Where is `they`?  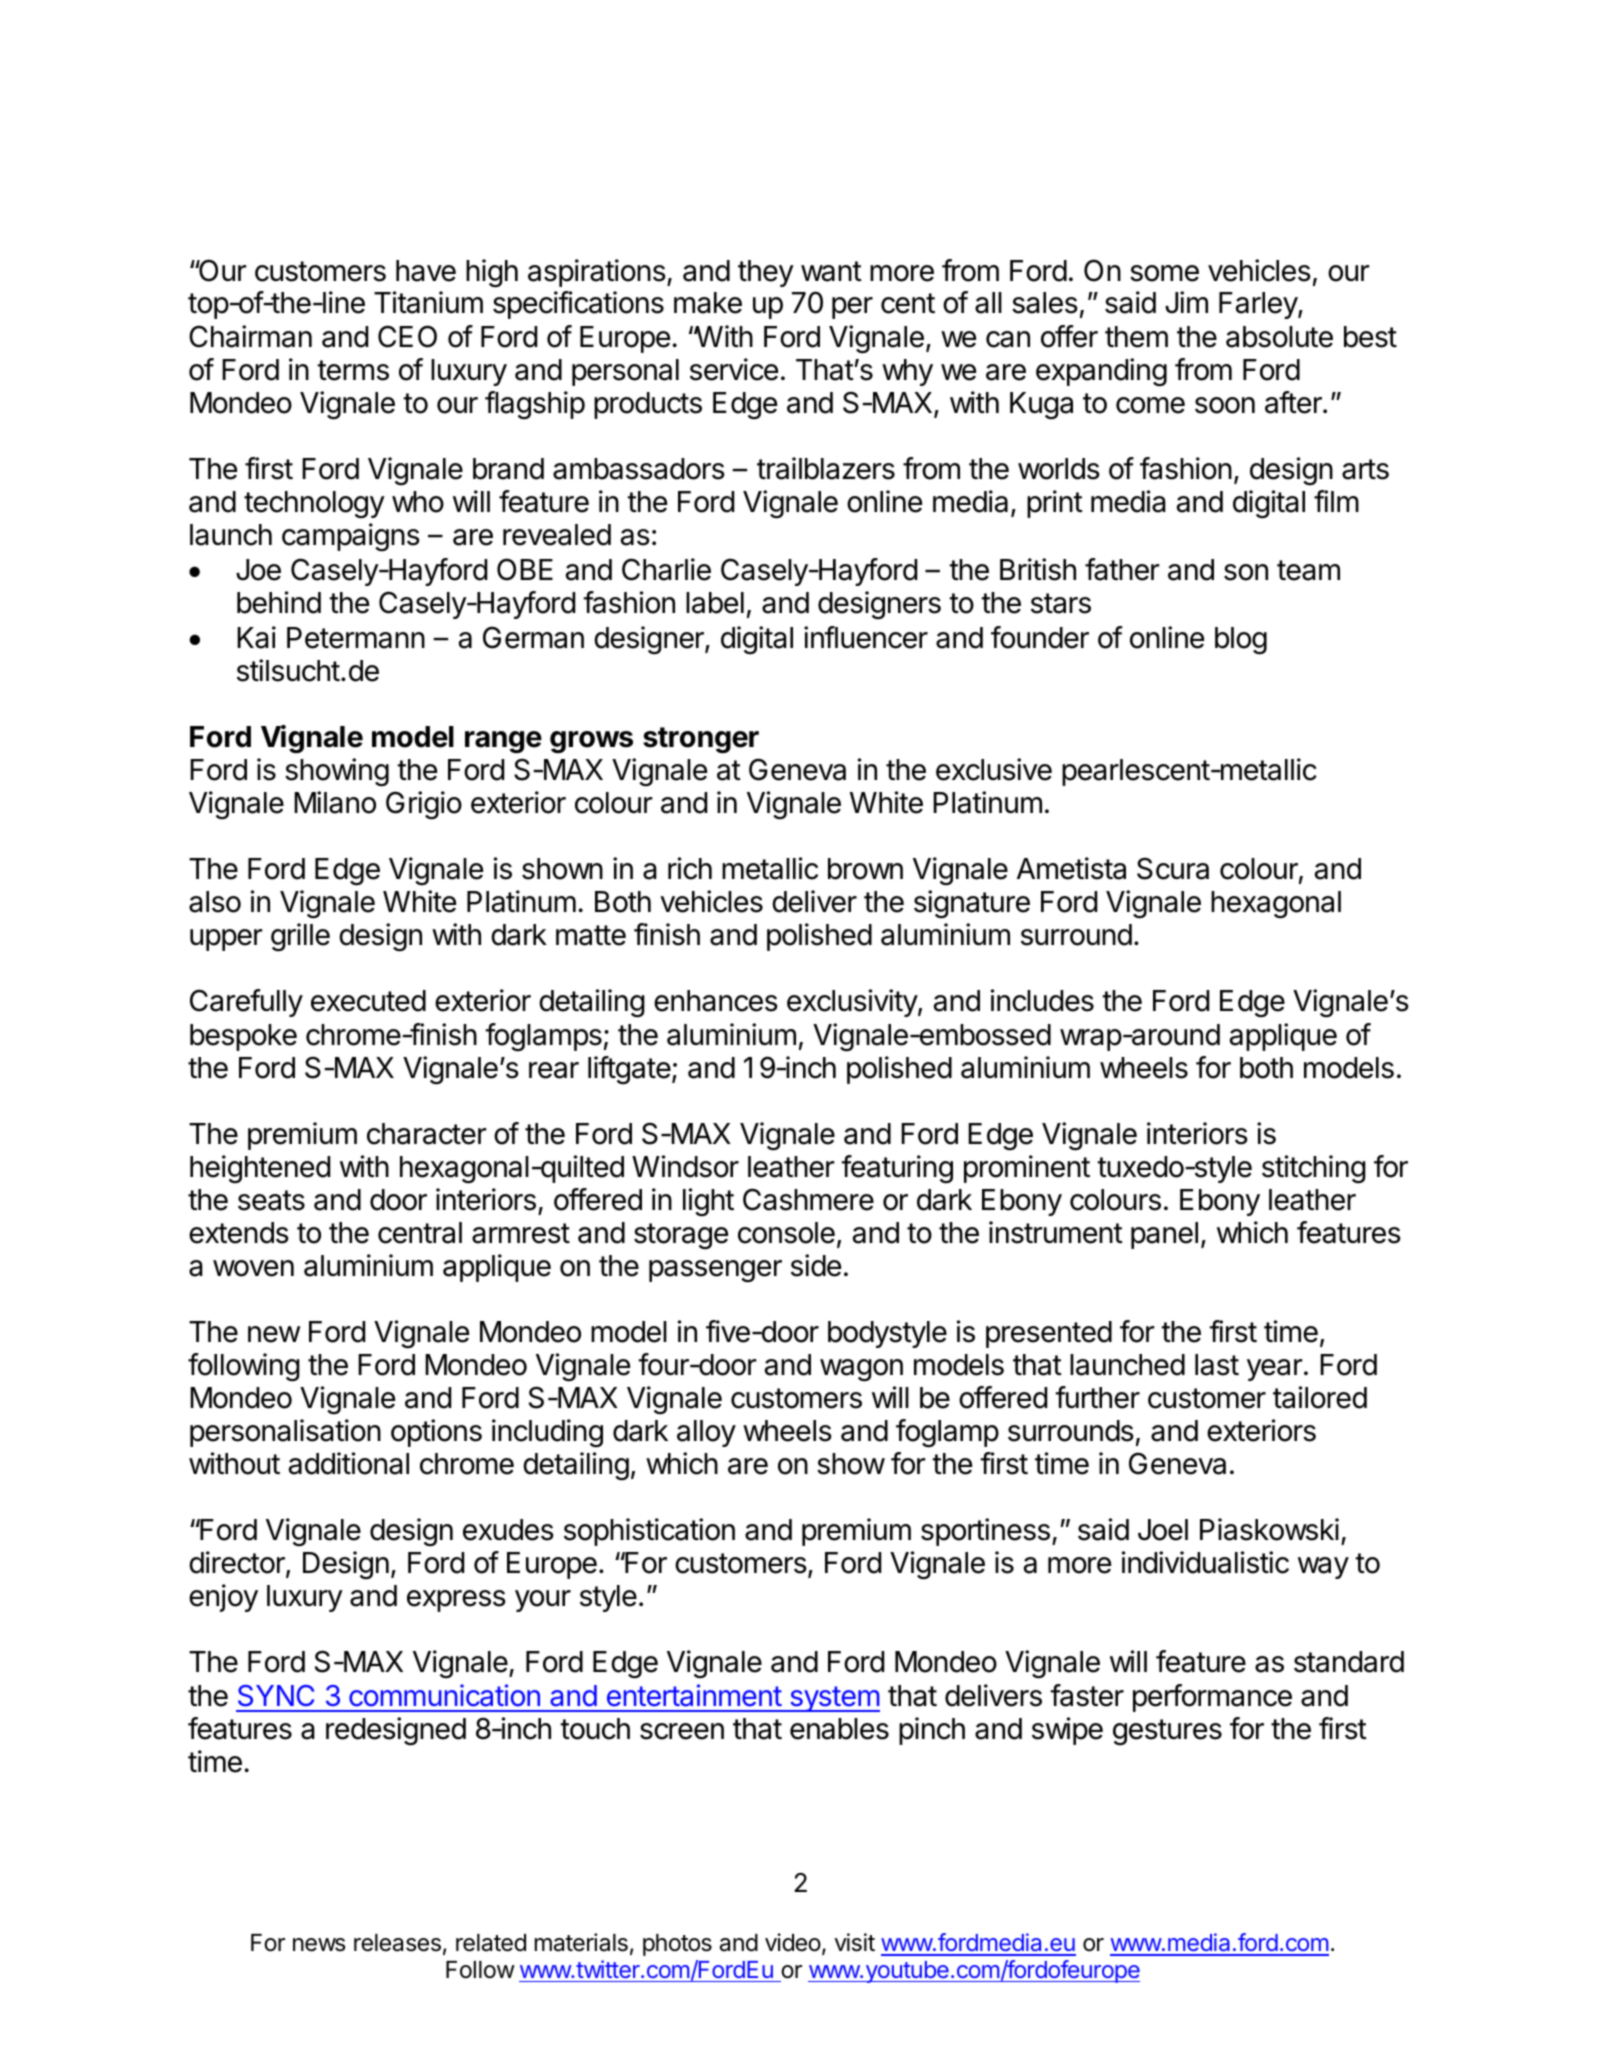
they is located at coordinates (766, 273).
